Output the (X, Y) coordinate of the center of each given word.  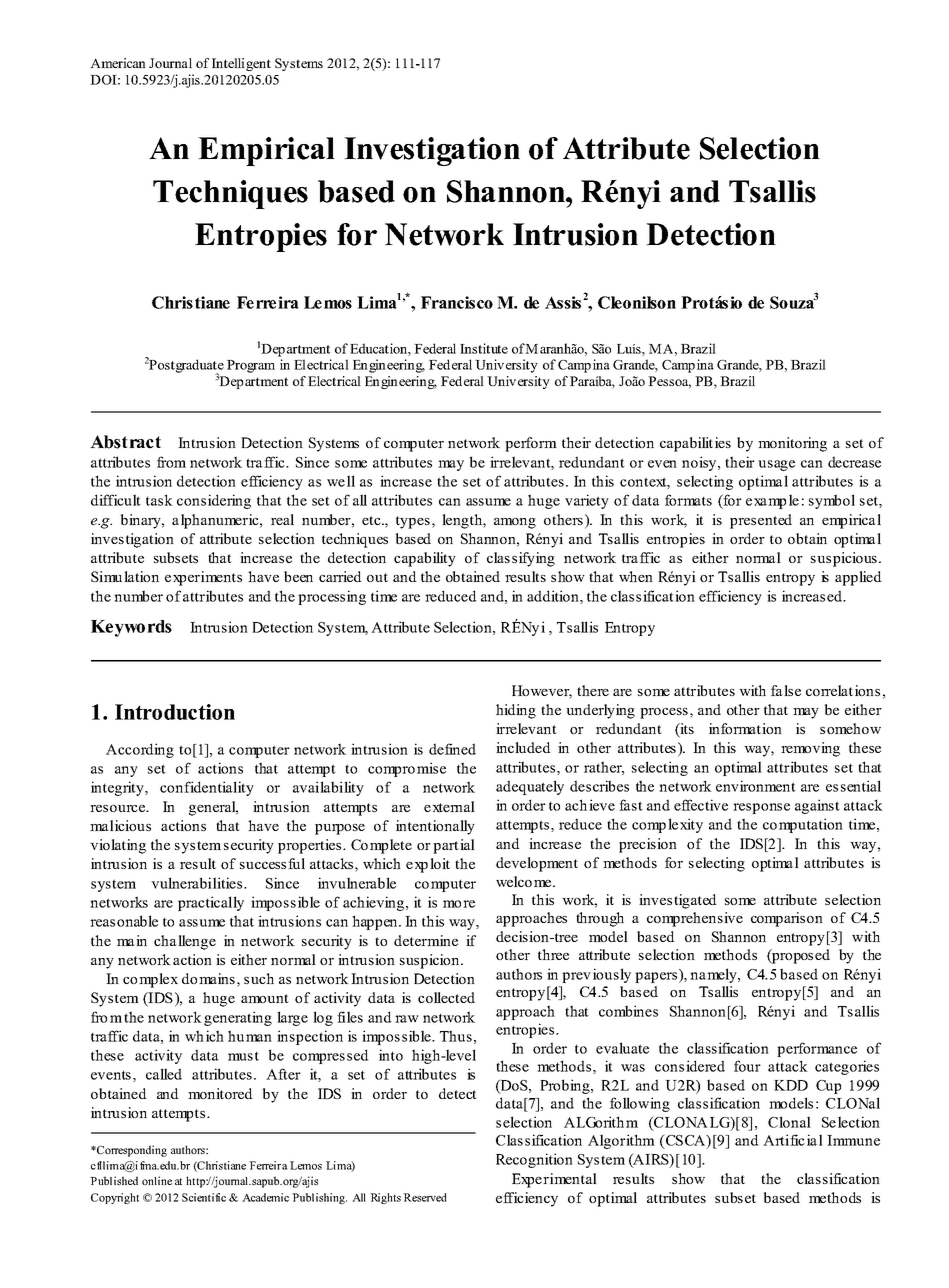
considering (214, 501)
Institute (484, 348)
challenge (185, 942)
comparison (787, 919)
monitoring (792, 444)
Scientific (204, 1197)
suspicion (431, 961)
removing (810, 749)
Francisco (457, 302)
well (341, 481)
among (515, 523)
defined (452, 749)
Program (251, 366)
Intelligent (241, 64)
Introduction (175, 712)
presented (761, 521)
